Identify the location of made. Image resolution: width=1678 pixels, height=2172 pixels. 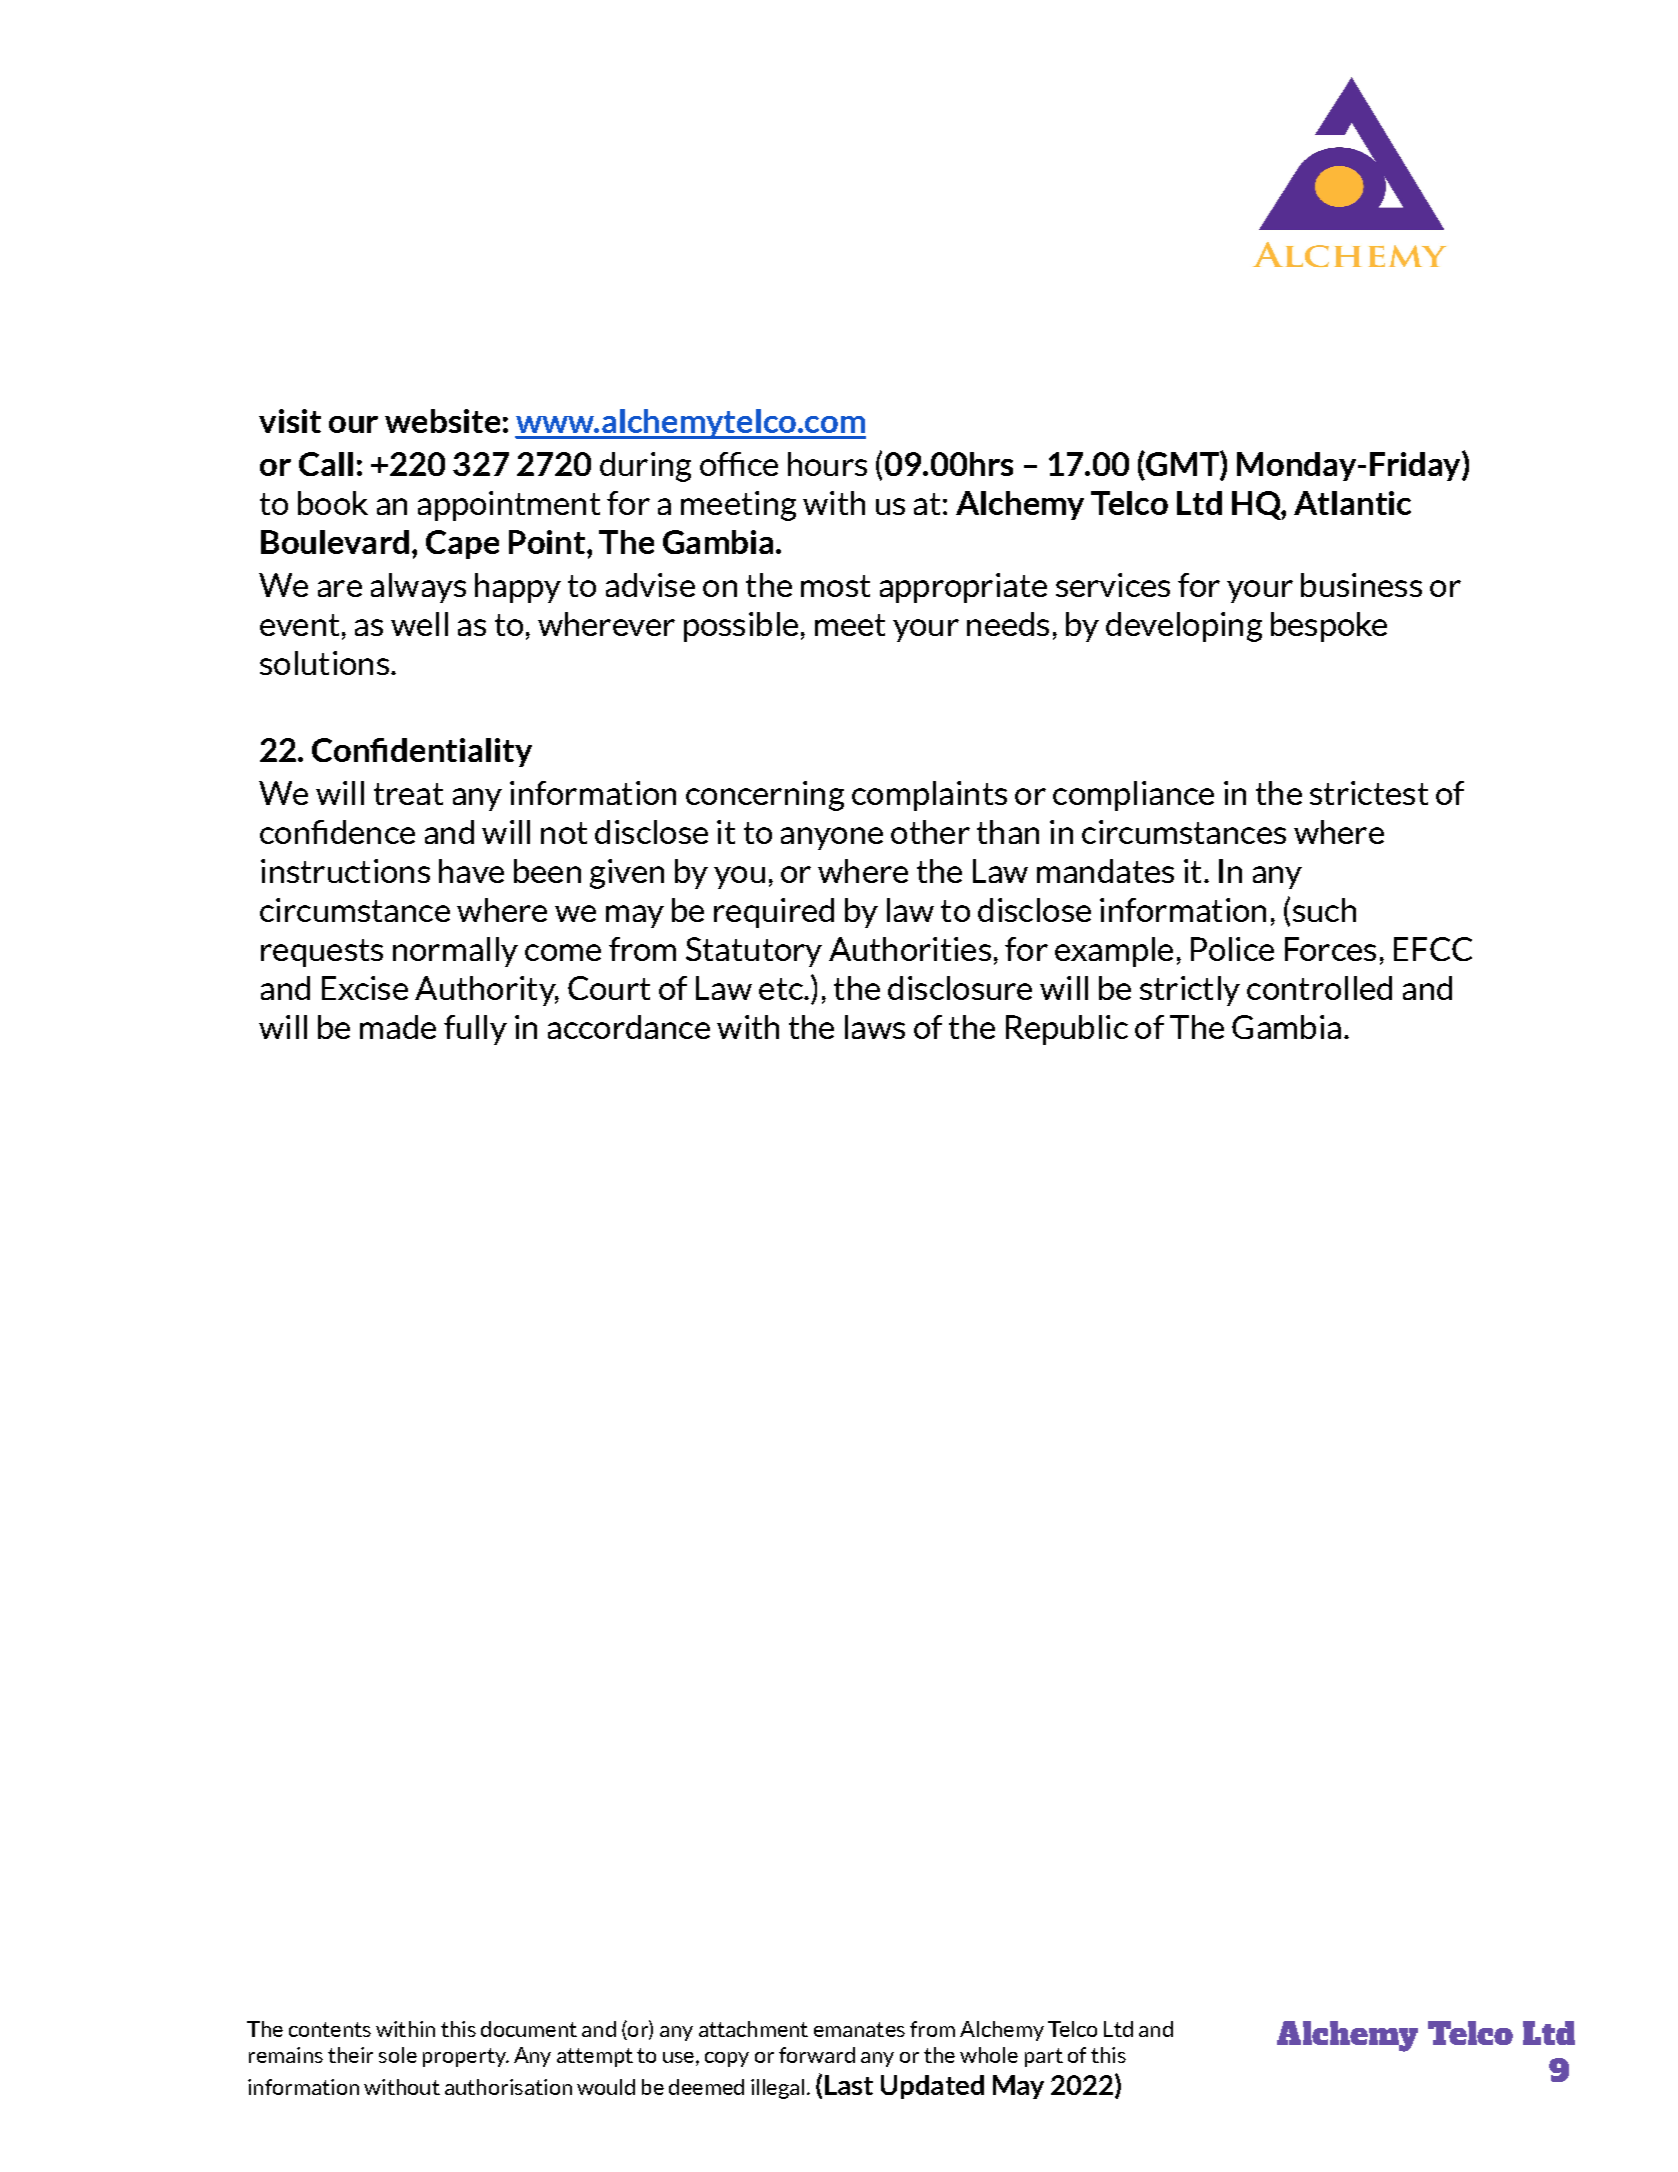
(398, 1027).
